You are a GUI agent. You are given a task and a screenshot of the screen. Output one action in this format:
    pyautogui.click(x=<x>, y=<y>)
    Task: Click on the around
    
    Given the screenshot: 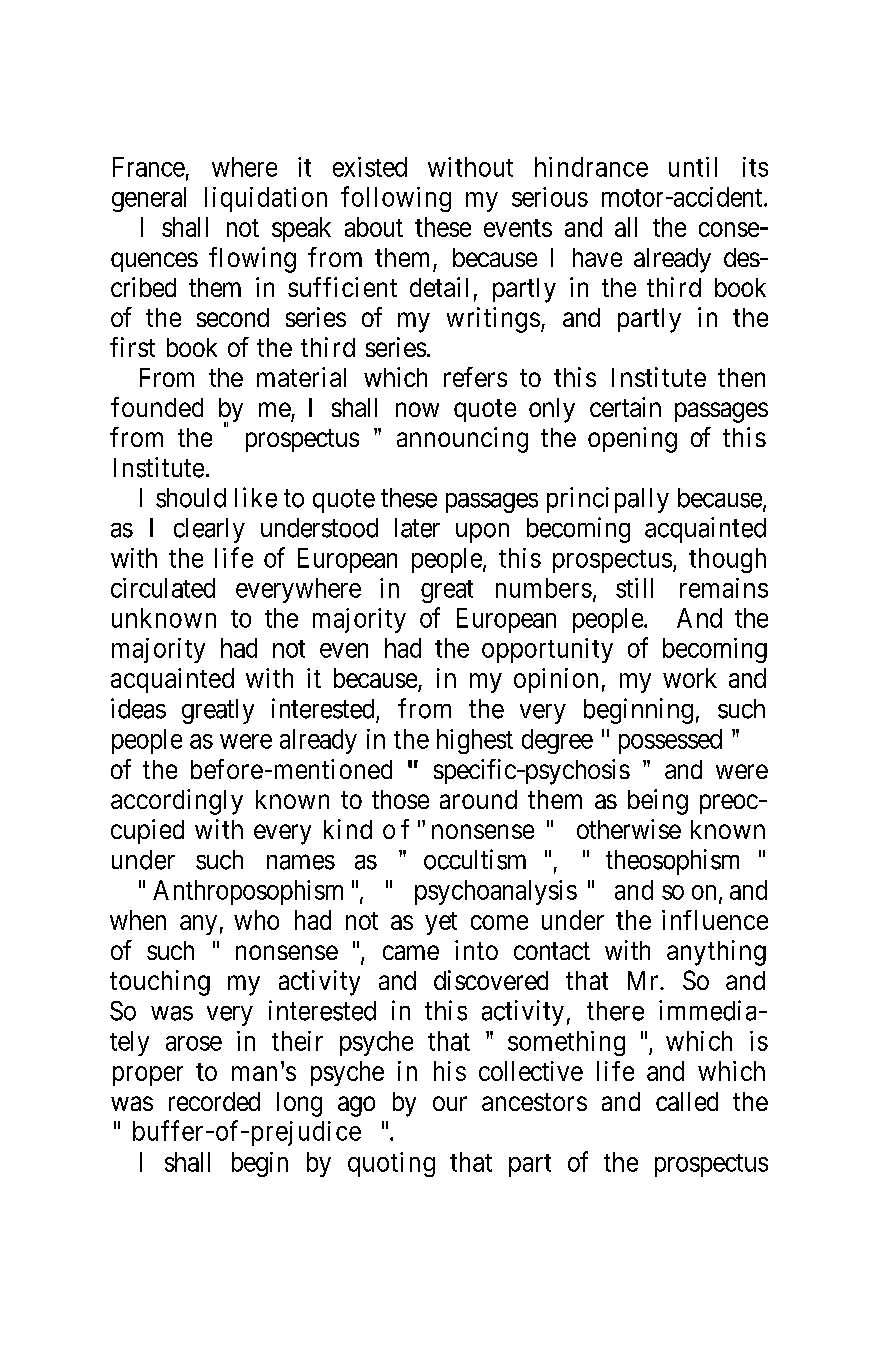 What is the action you would take?
    pyautogui.click(x=478, y=799)
